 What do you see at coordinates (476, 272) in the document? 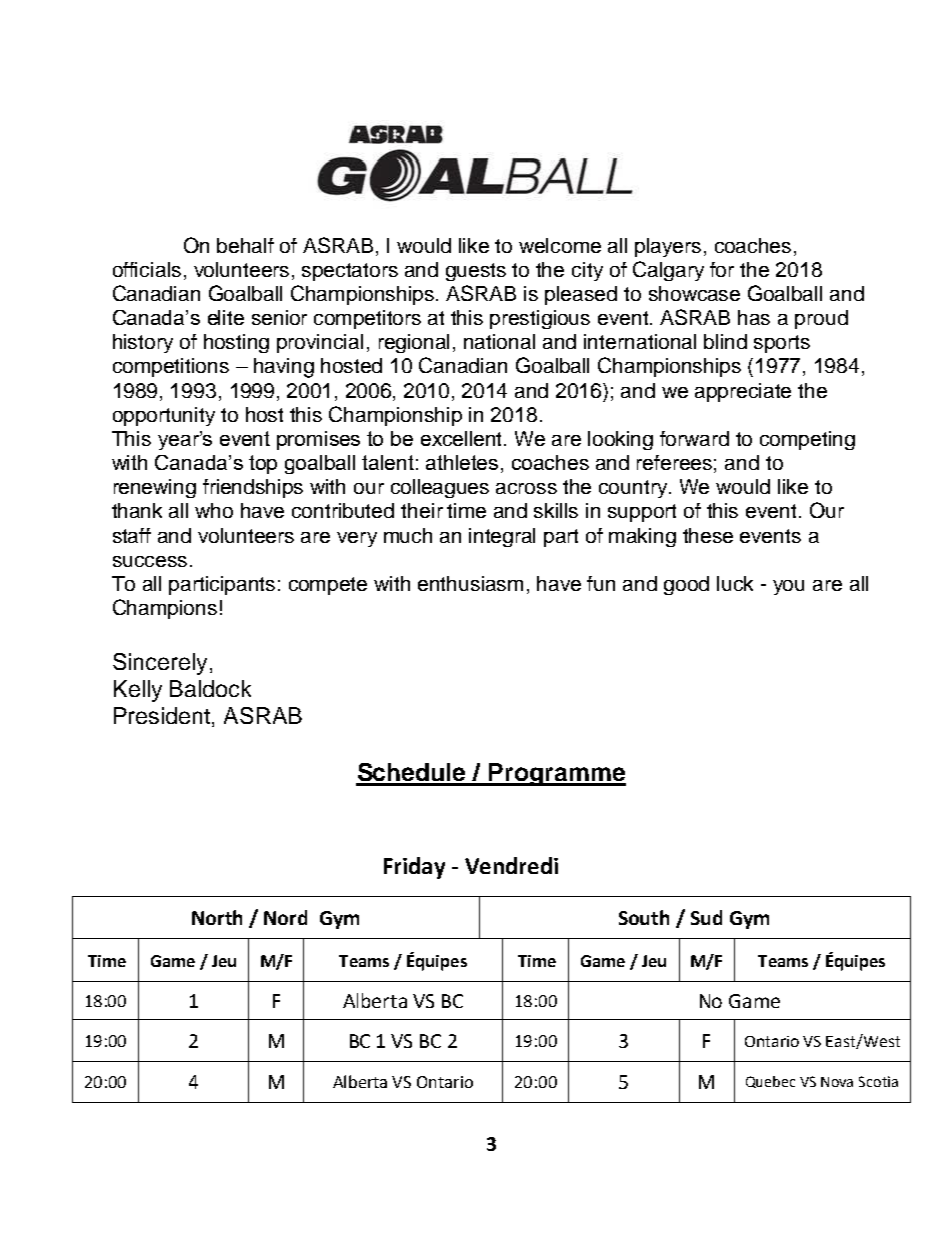
I see `guests` at bounding box center [476, 272].
